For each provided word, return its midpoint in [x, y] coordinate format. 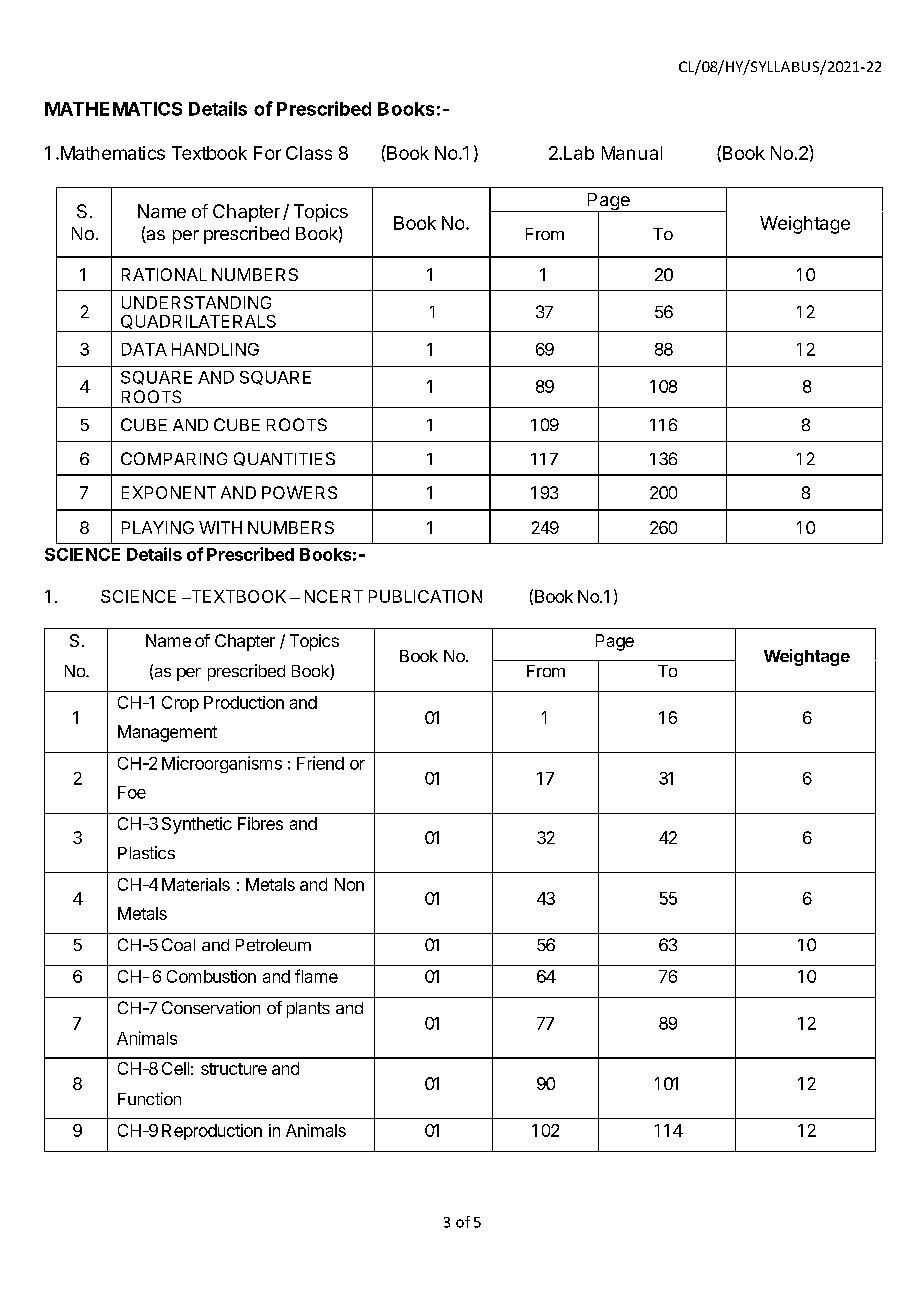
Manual [632, 153]
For [267, 153]
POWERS [299, 492]
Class [309, 153]
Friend [320, 763]
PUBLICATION [425, 596]
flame [316, 976]
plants [308, 1010]
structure [234, 1069]
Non [349, 884]
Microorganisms [222, 764]
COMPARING [174, 458]
